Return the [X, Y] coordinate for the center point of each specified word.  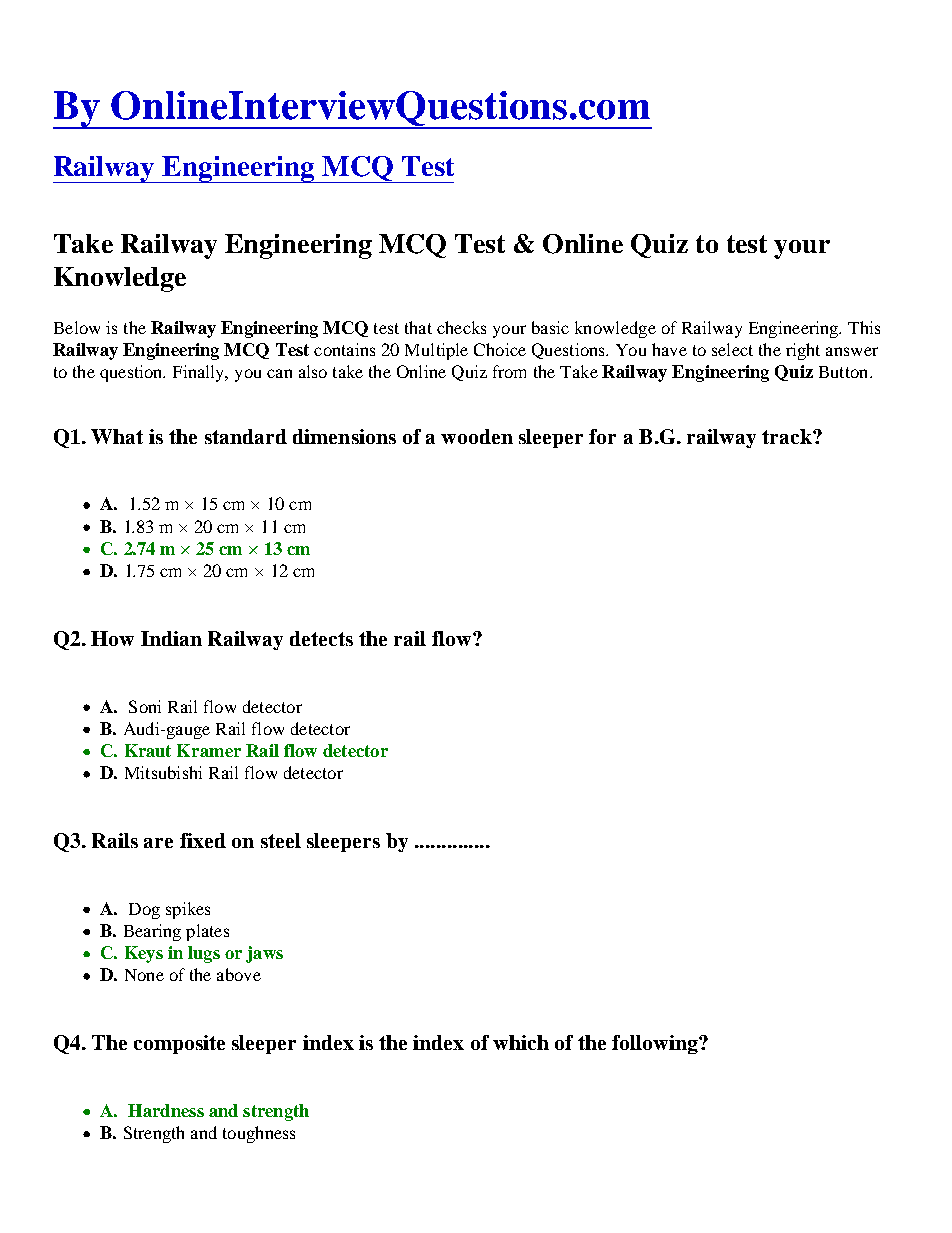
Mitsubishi [163, 772]
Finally [200, 373]
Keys [144, 954]
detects [321, 638]
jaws [264, 954]
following [656, 1044]
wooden [477, 436]
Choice [500, 349]
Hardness [166, 1110]
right [803, 351]
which [521, 1042]
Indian [171, 638]
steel [281, 840]
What [117, 436]
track [788, 436]
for [602, 436]
